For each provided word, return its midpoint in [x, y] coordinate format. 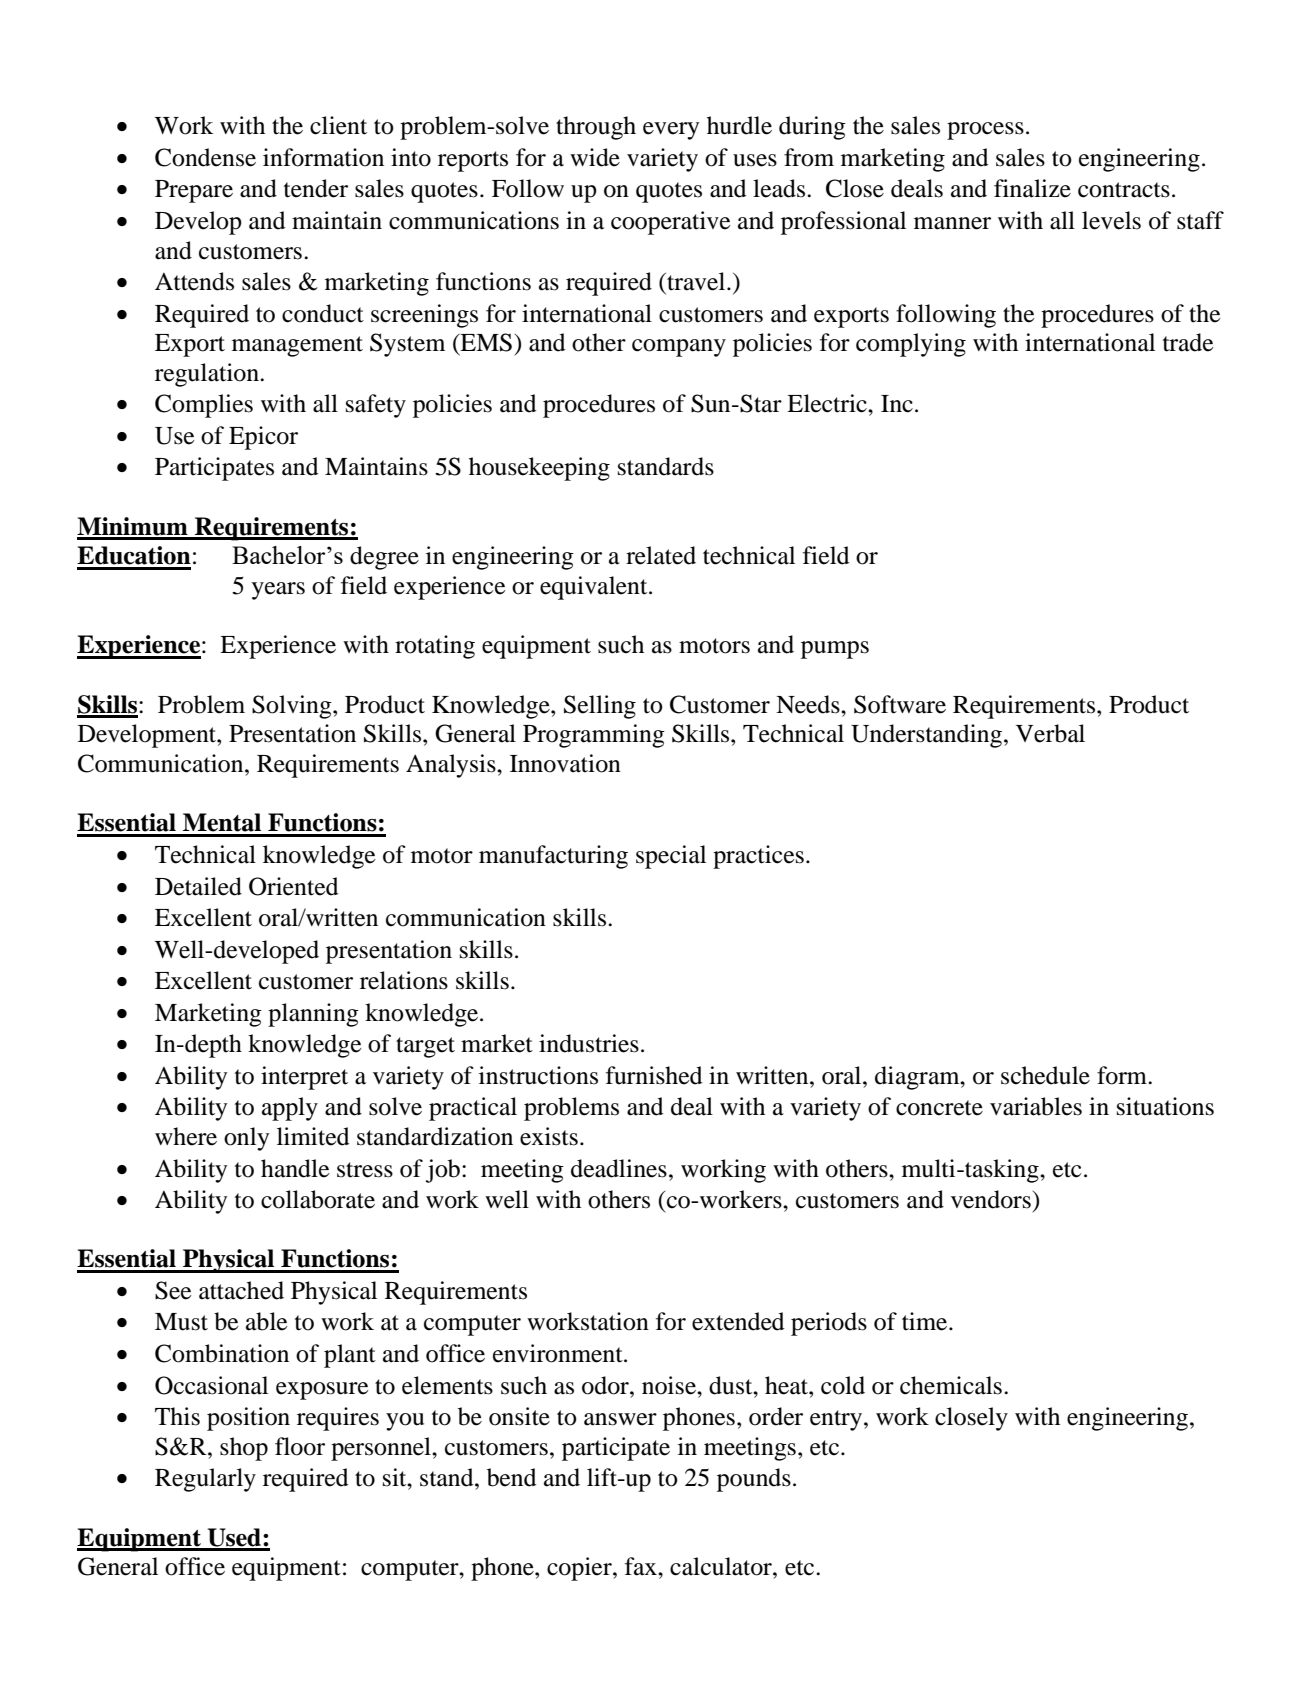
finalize [1032, 188]
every [671, 131]
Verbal [1050, 733]
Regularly [205, 1480]
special [671, 857]
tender [316, 188]
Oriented [293, 886]
